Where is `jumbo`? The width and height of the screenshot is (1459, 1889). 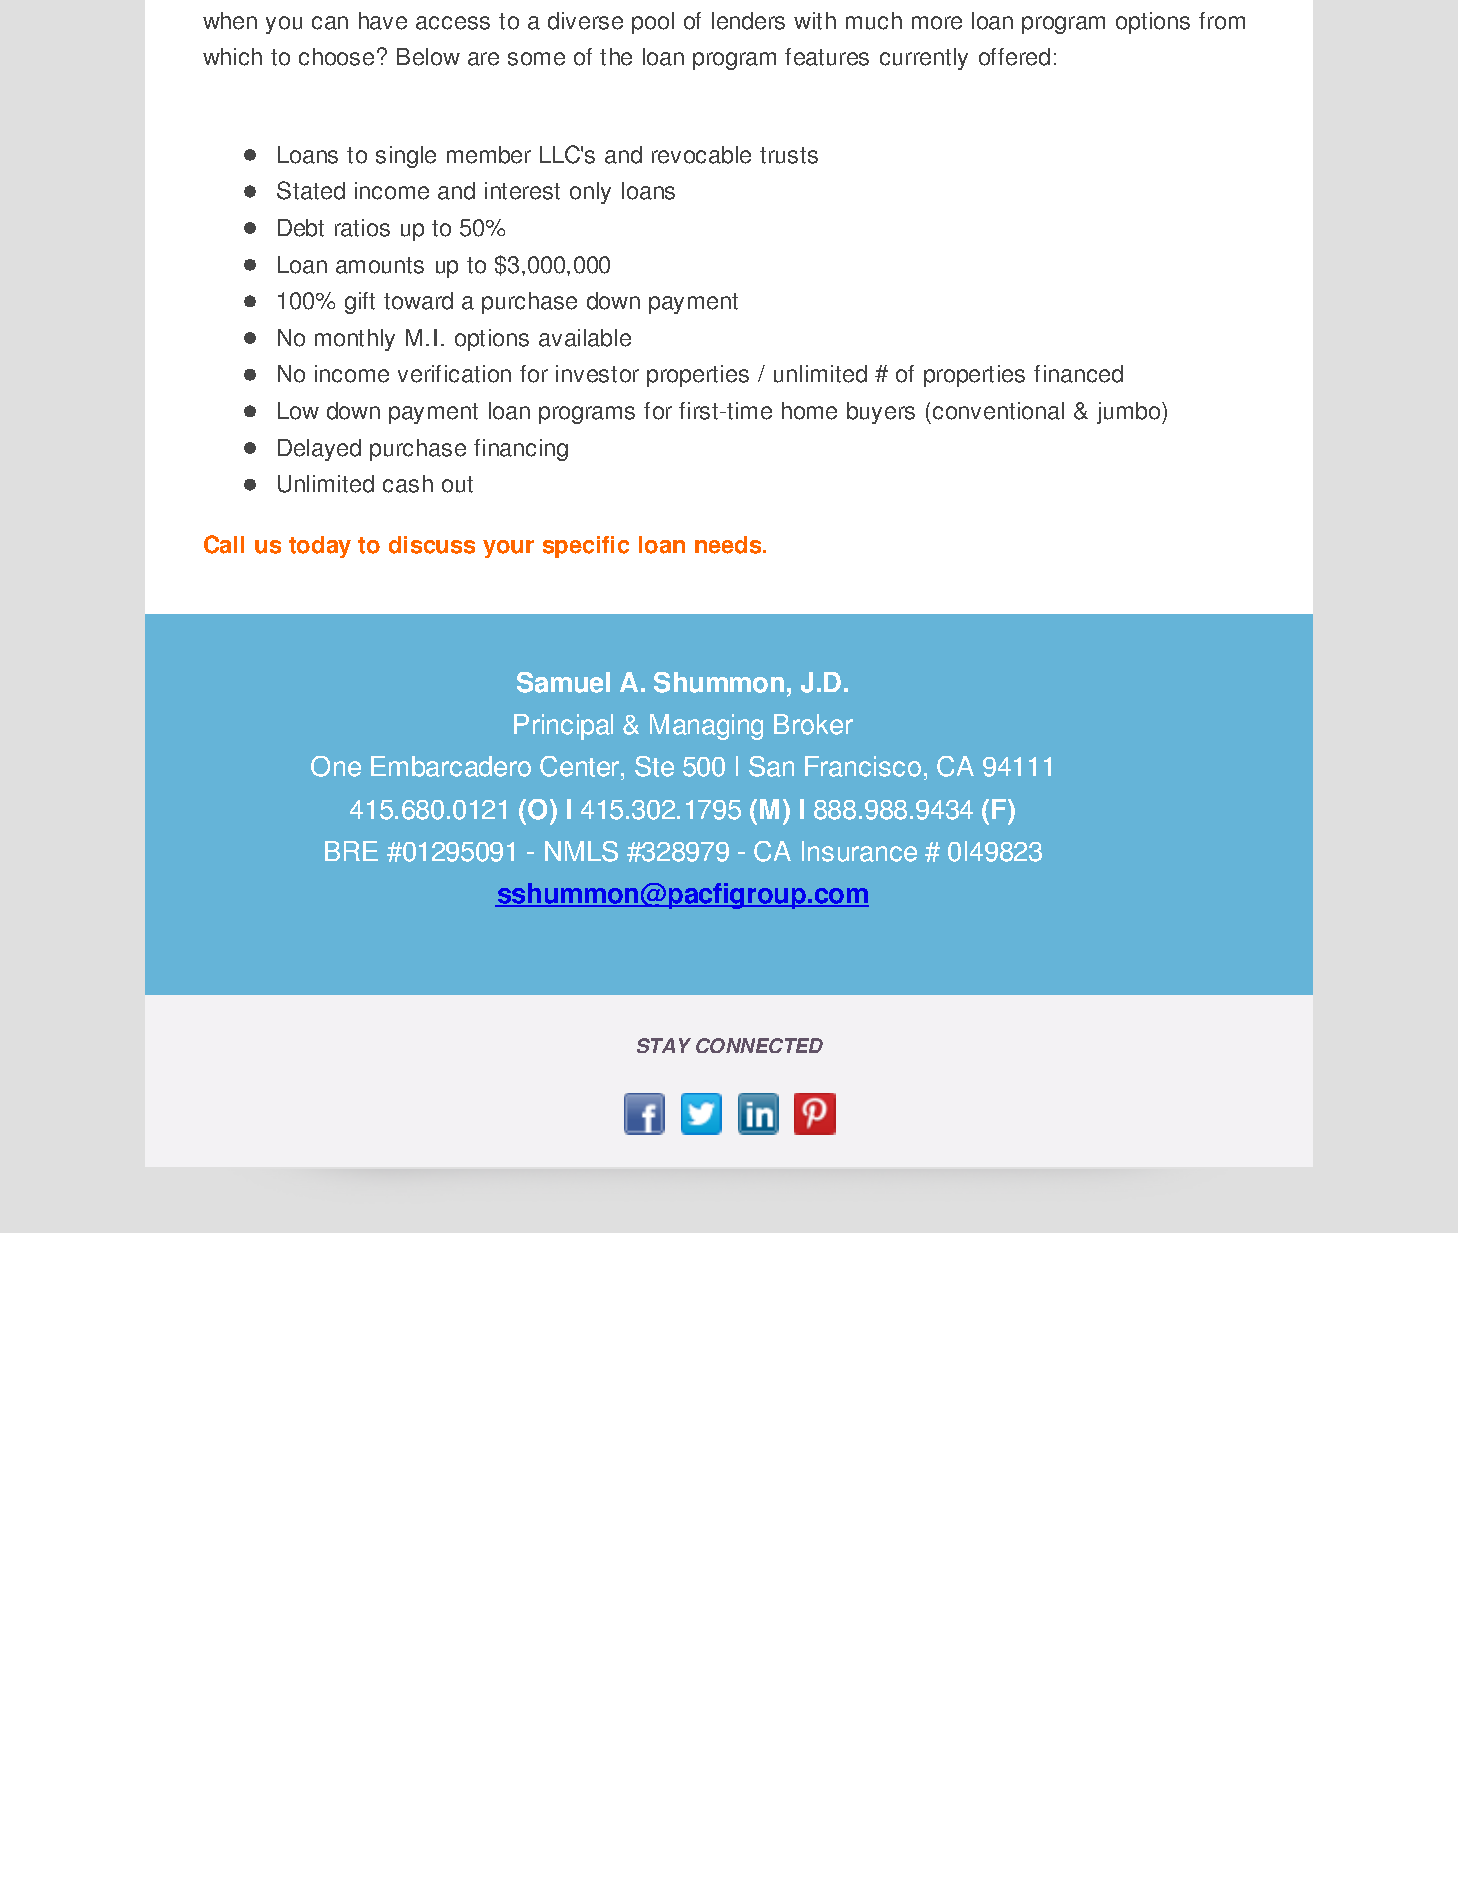
jumbo is located at coordinates (1130, 413).
